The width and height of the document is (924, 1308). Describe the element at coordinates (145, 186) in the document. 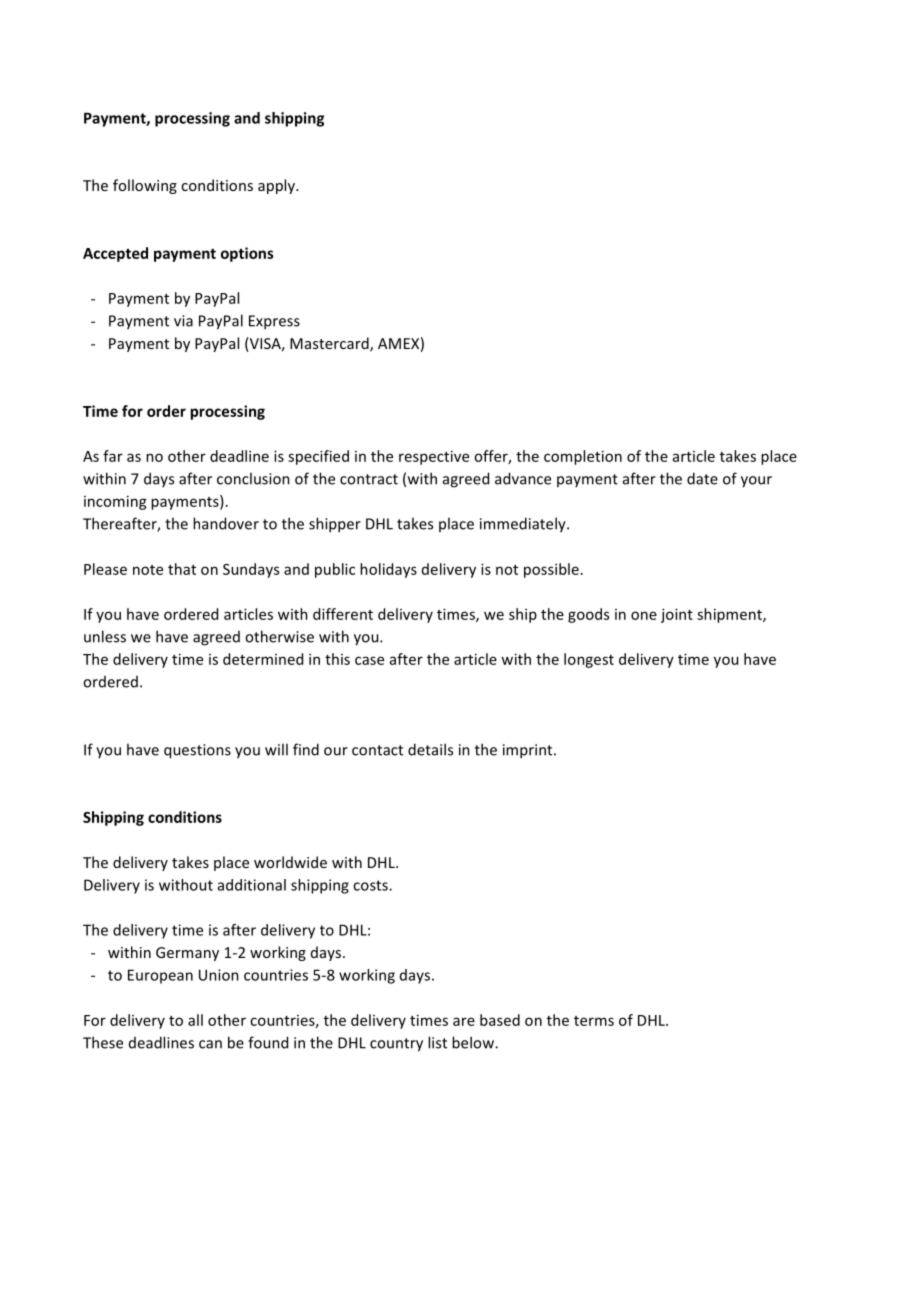

I see `following` at that location.
